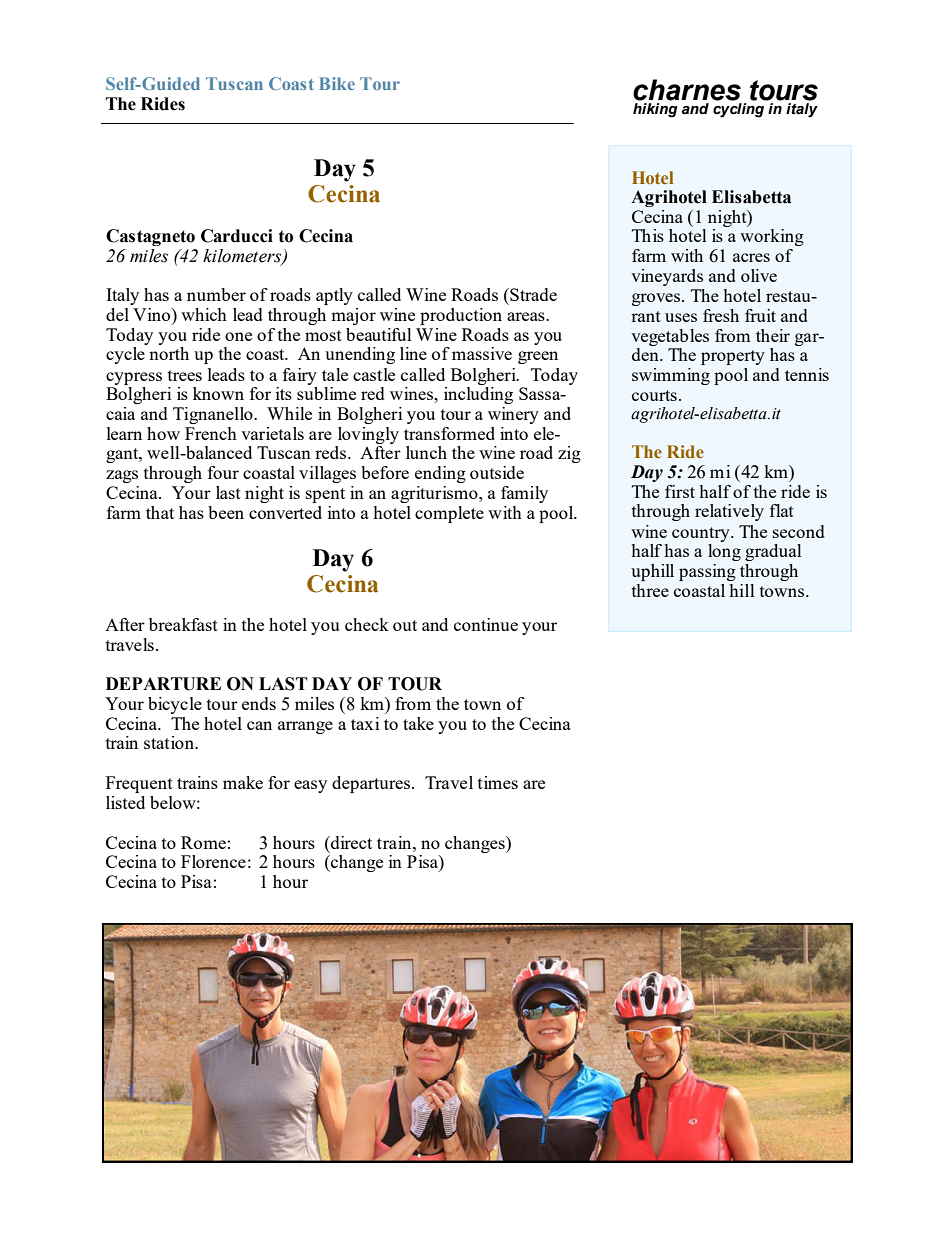 The width and height of the screenshot is (952, 1233). Describe the element at coordinates (721, 315) in the screenshot. I see `fresh` at that location.
